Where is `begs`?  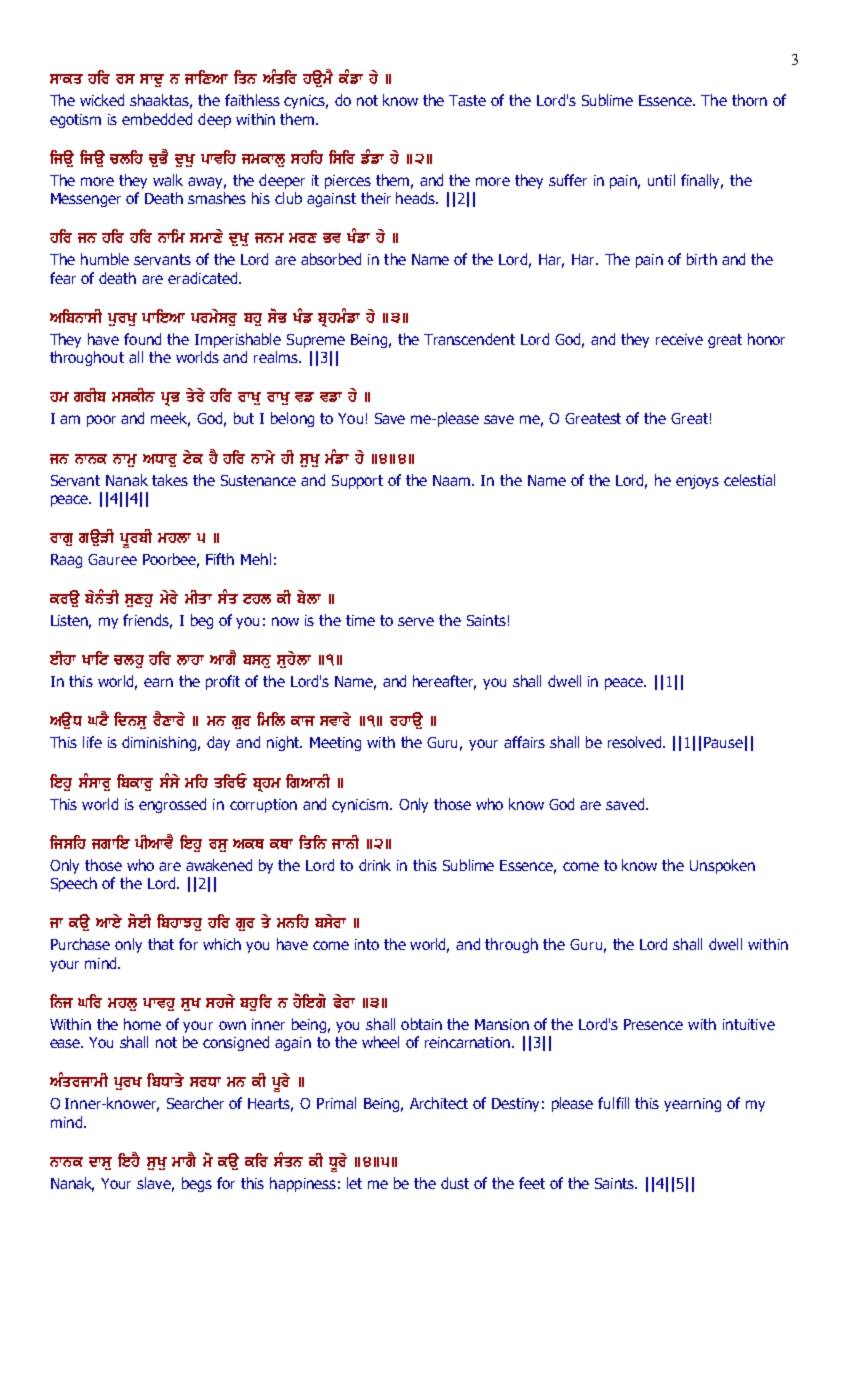
begs is located at coordinates (197, 1184).
